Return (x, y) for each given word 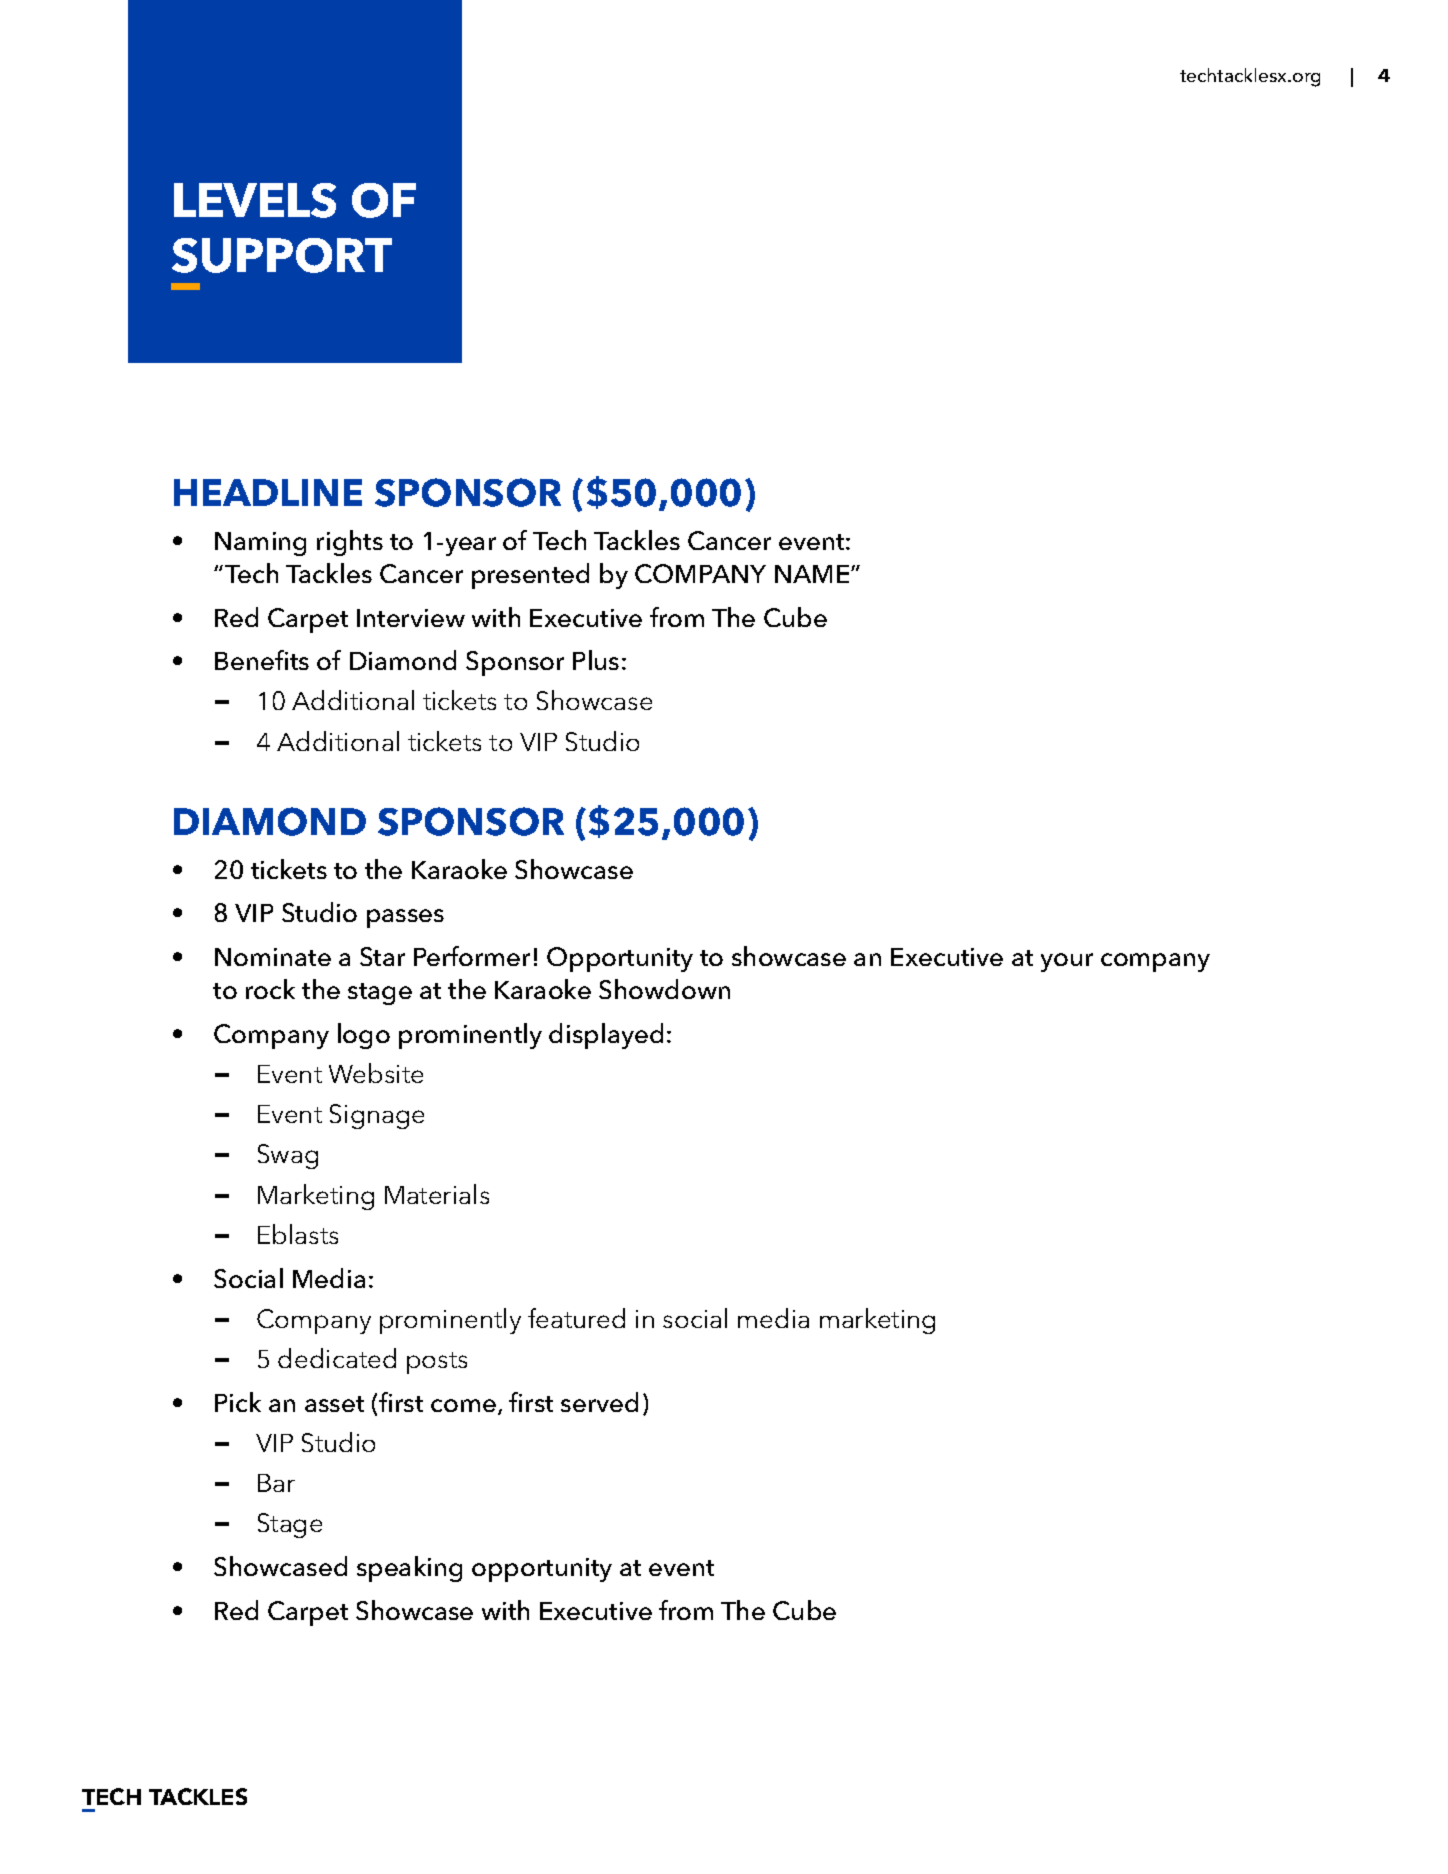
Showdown (664, 989)
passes (405, 918)
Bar (276, 1483)
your (1067, 962)
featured (576, 1318)
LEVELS (255, 200)
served (599, 1402)
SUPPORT (282, 255)
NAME (813, 574)
